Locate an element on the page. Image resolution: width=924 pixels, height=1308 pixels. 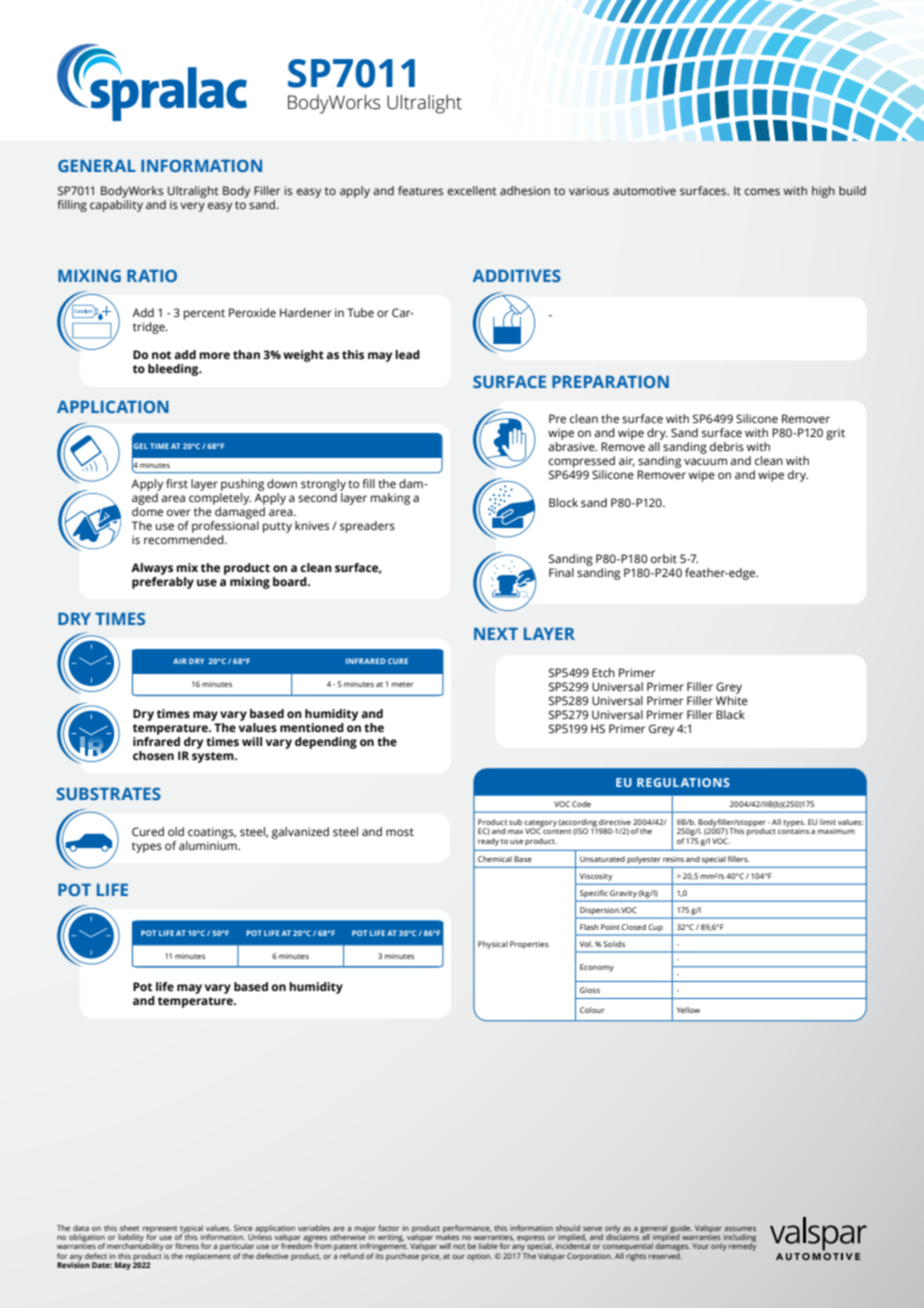
Physical is located at coordinates (493, 945).
